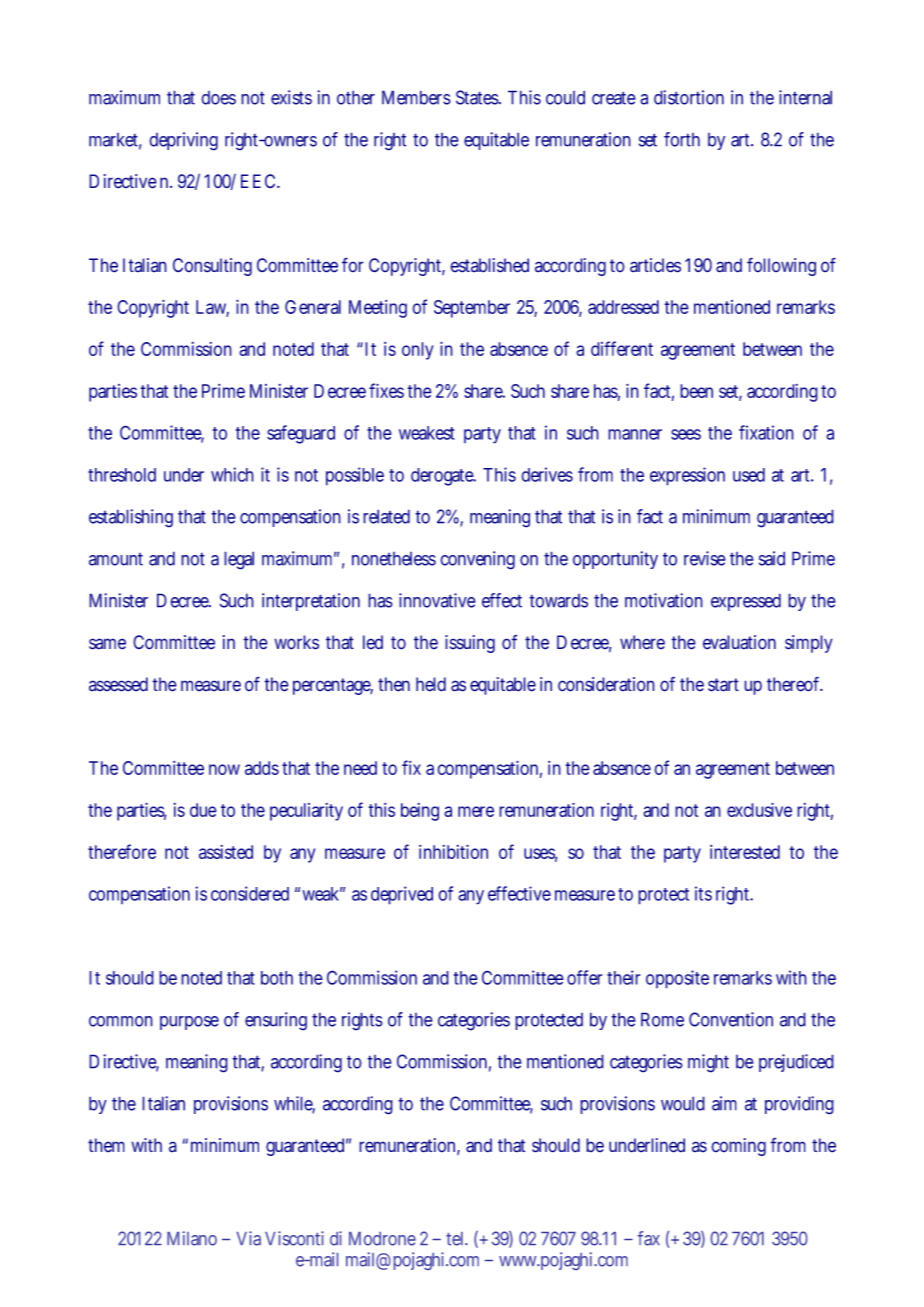 Image resolution: width=924 pixels, height=1307 pixels. Describe the element at coordinates (226, 852) in the screenshot. I see `assisted` at that location.
